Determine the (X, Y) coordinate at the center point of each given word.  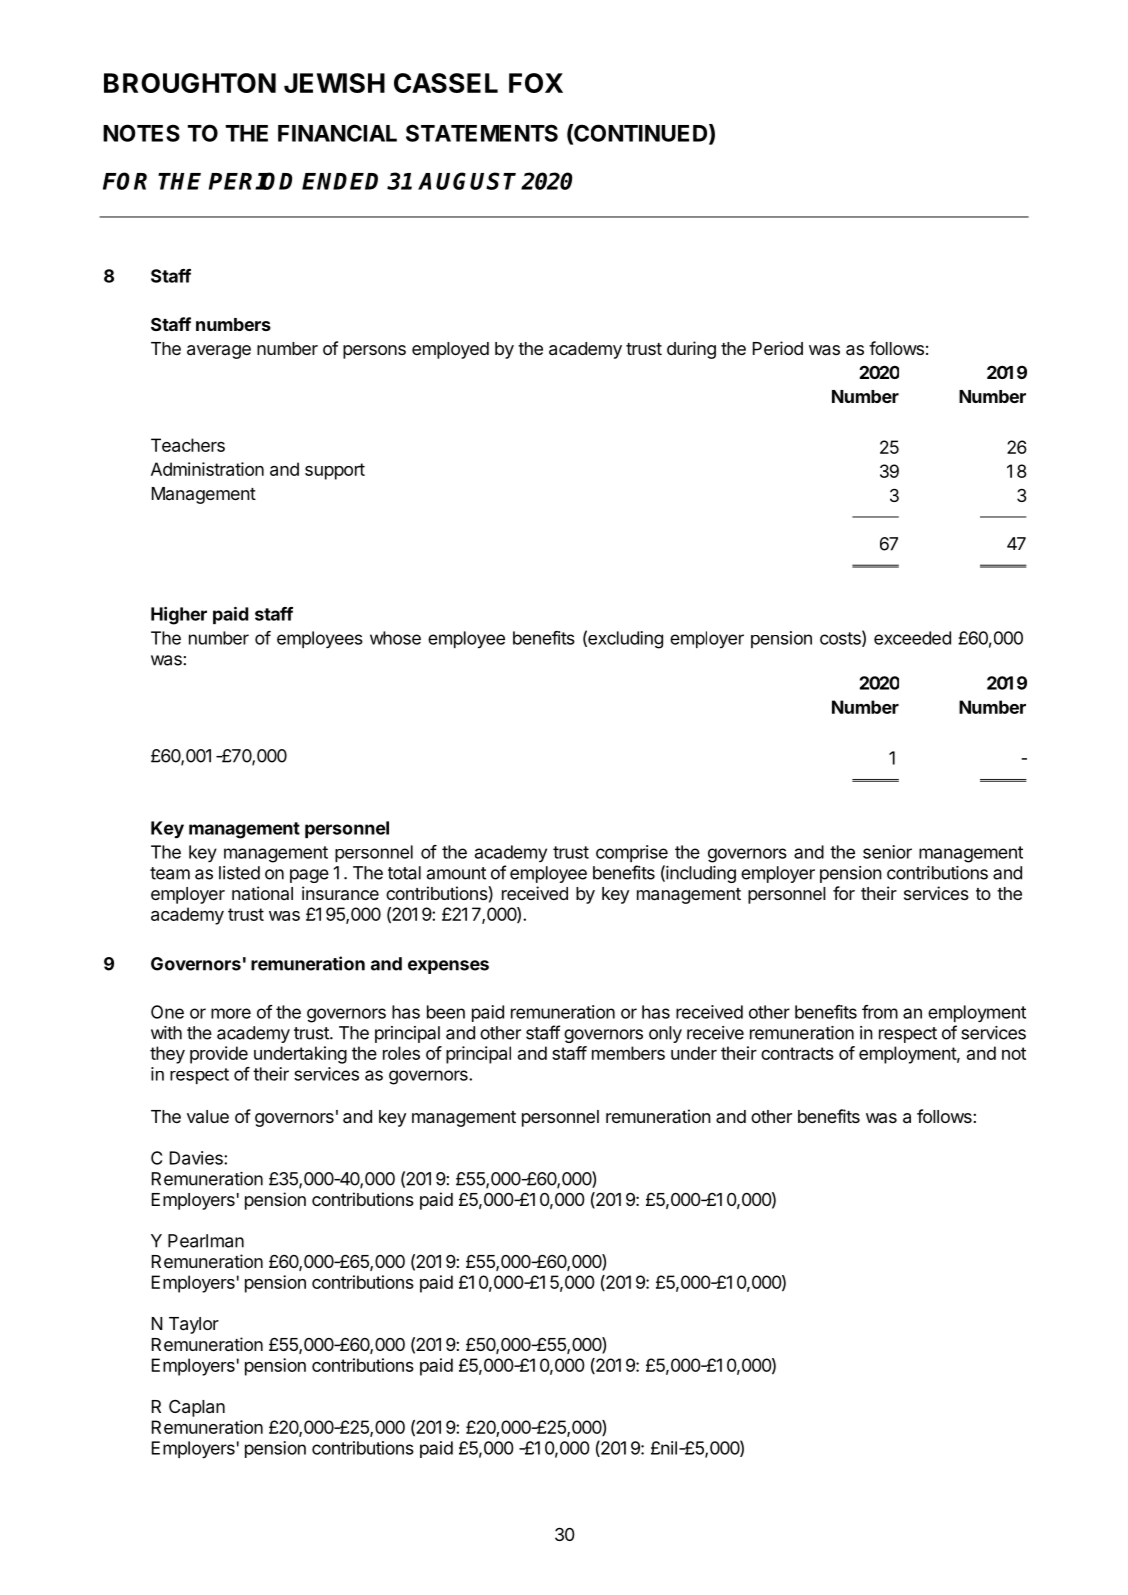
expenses (448, 967)
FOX (536, 83)
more (231, 1013)
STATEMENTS (482, 133)
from (880, 1012)
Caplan (197, 1408)
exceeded (912, 638)
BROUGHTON (190, 83)
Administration (207, 469)
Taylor (194, 1325)
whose (395, 638)
